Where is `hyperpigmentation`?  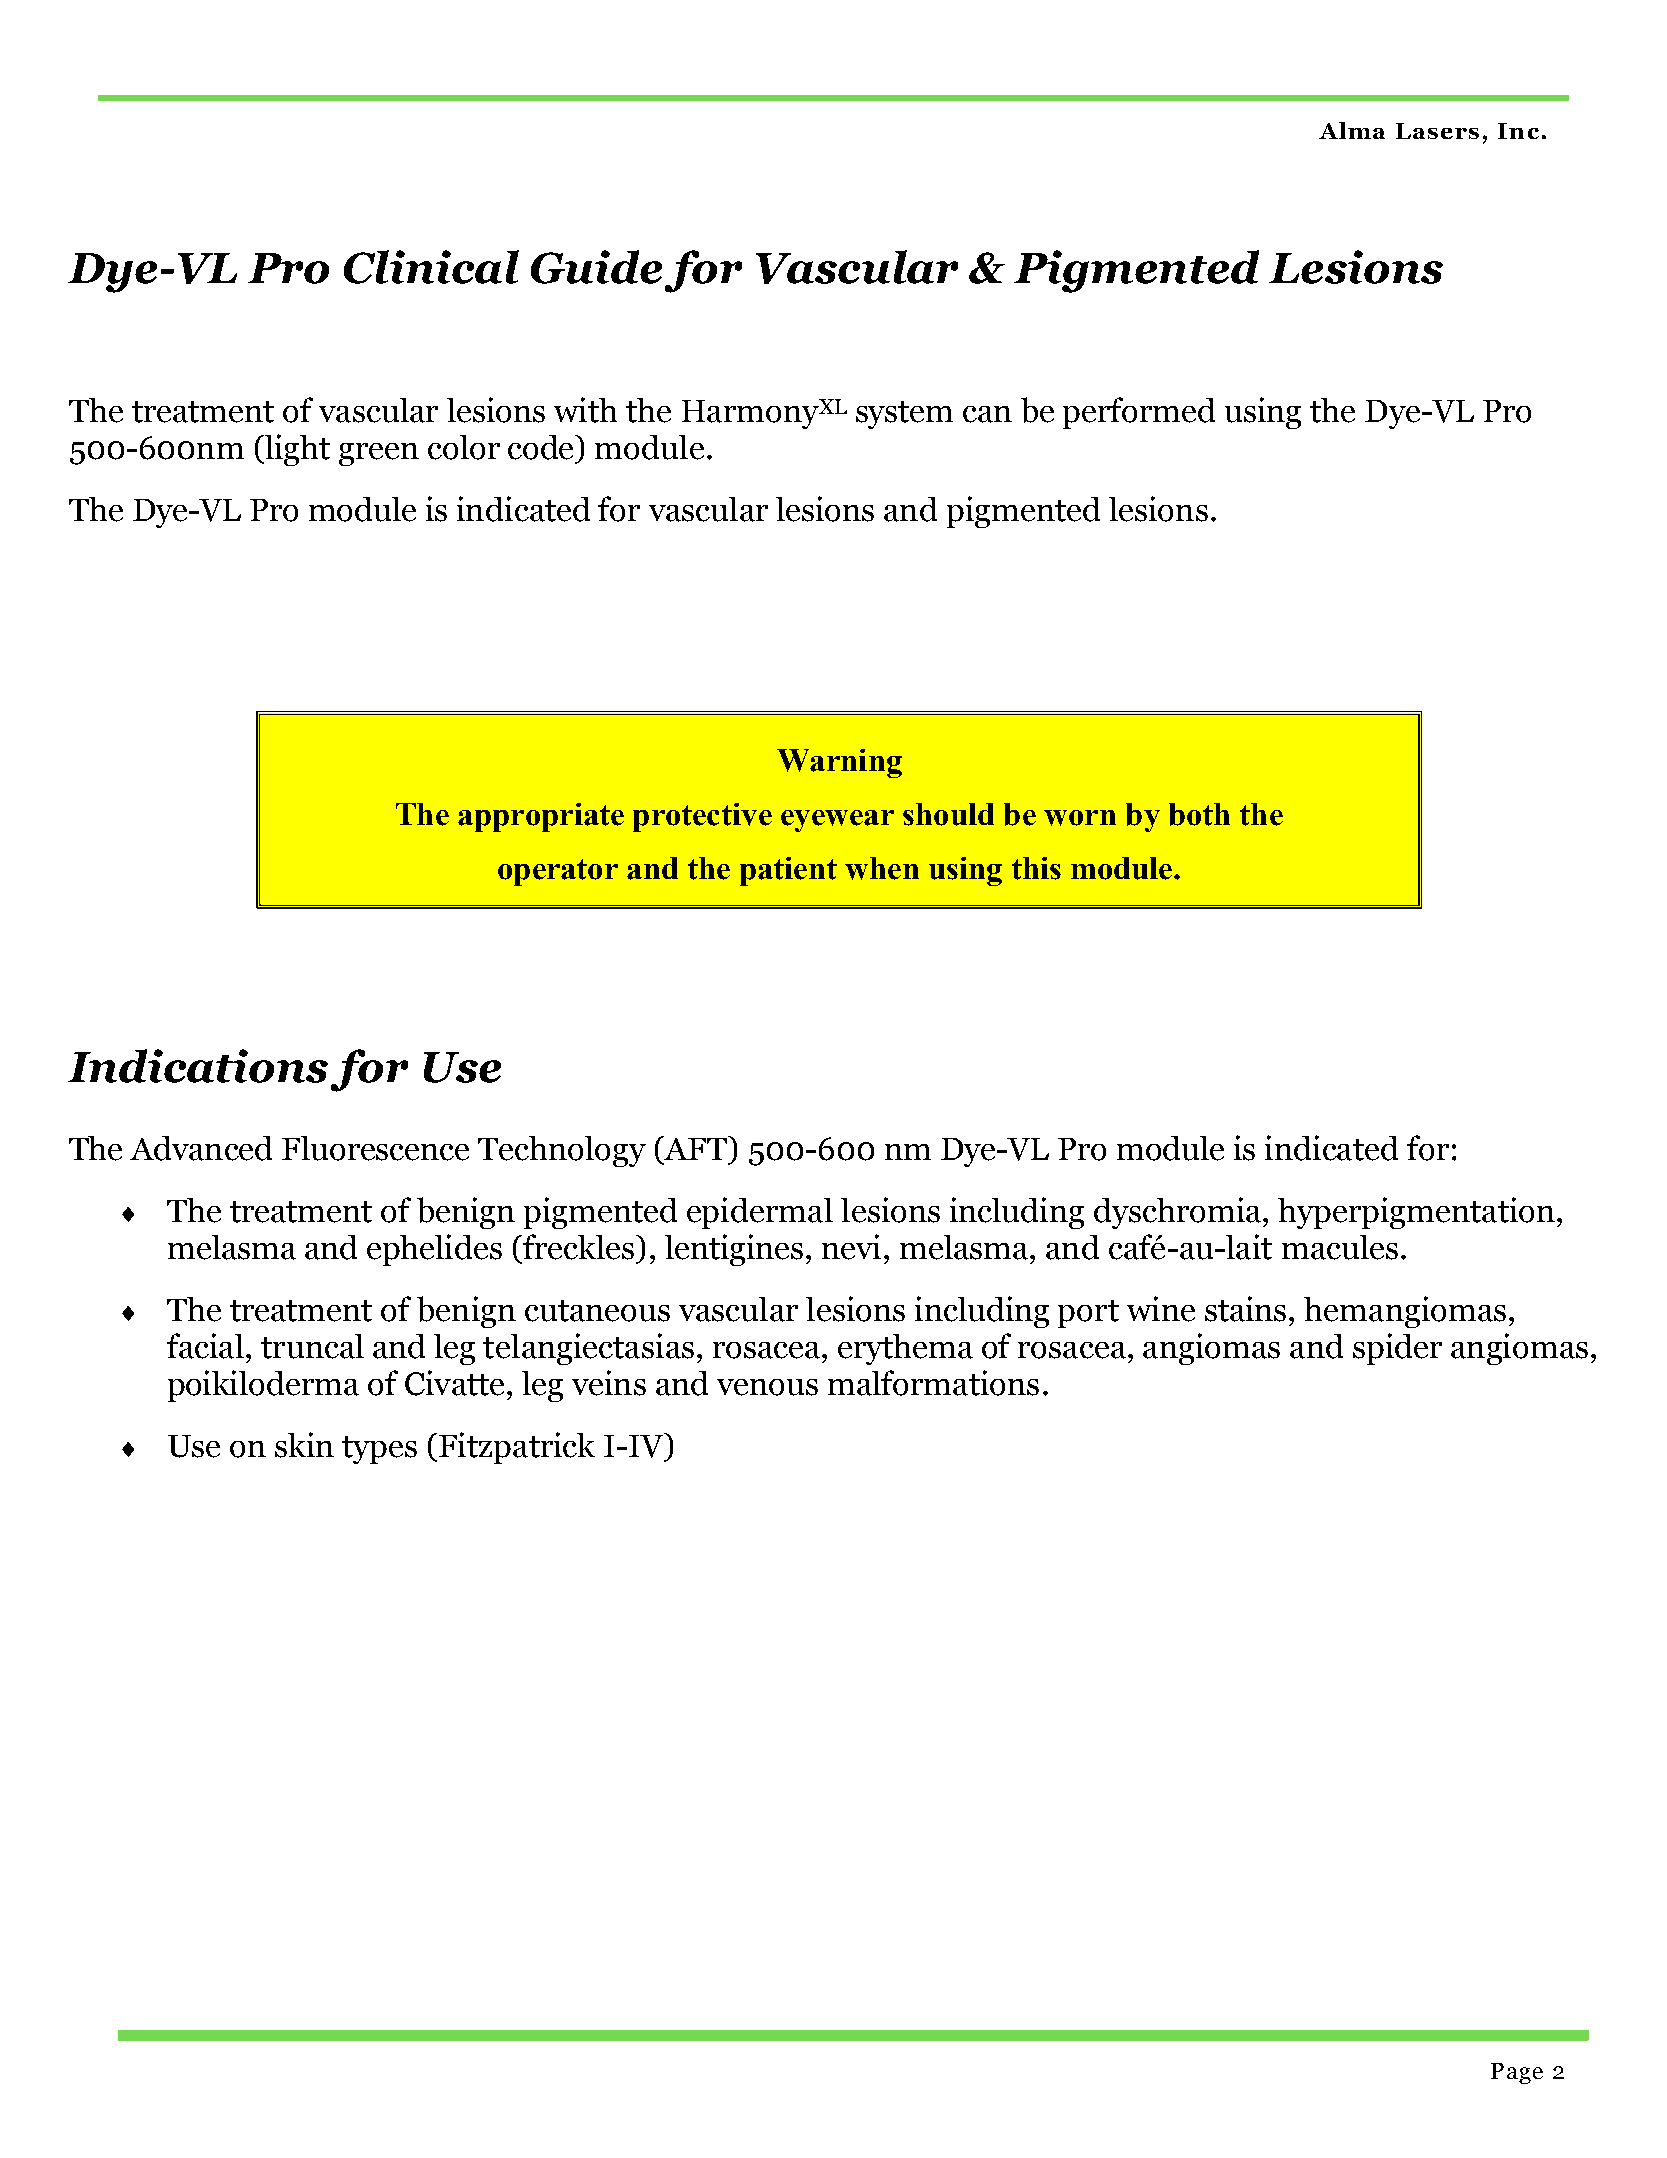 hyperpigmentation is located at coordinates (1416, 1213).
